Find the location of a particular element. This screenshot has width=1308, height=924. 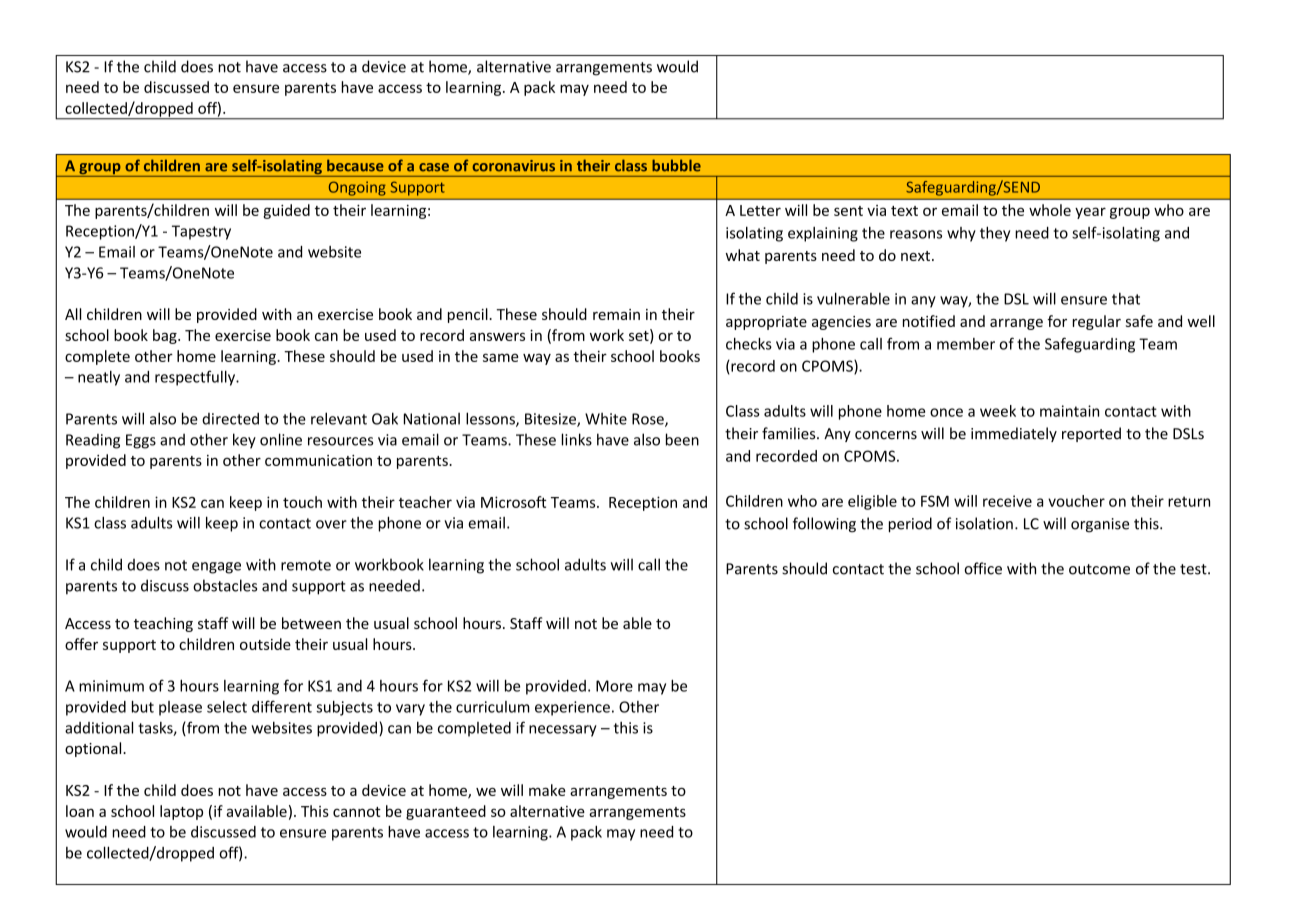

guided is located at coordinates (286, 211).
